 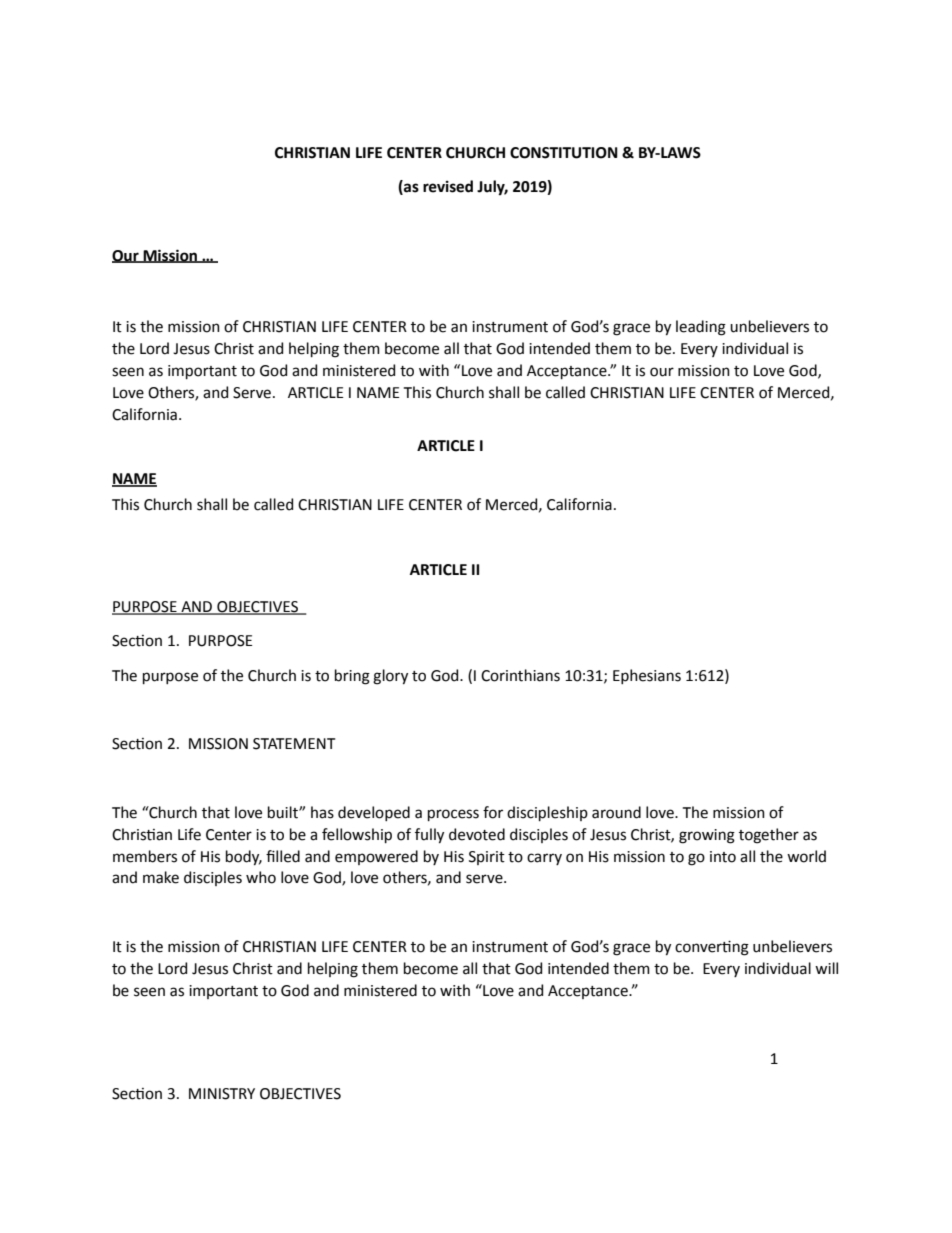 What do you see at coordinates (352, 677) in the page?
I see `bring` at bounding box center [352, 677].
